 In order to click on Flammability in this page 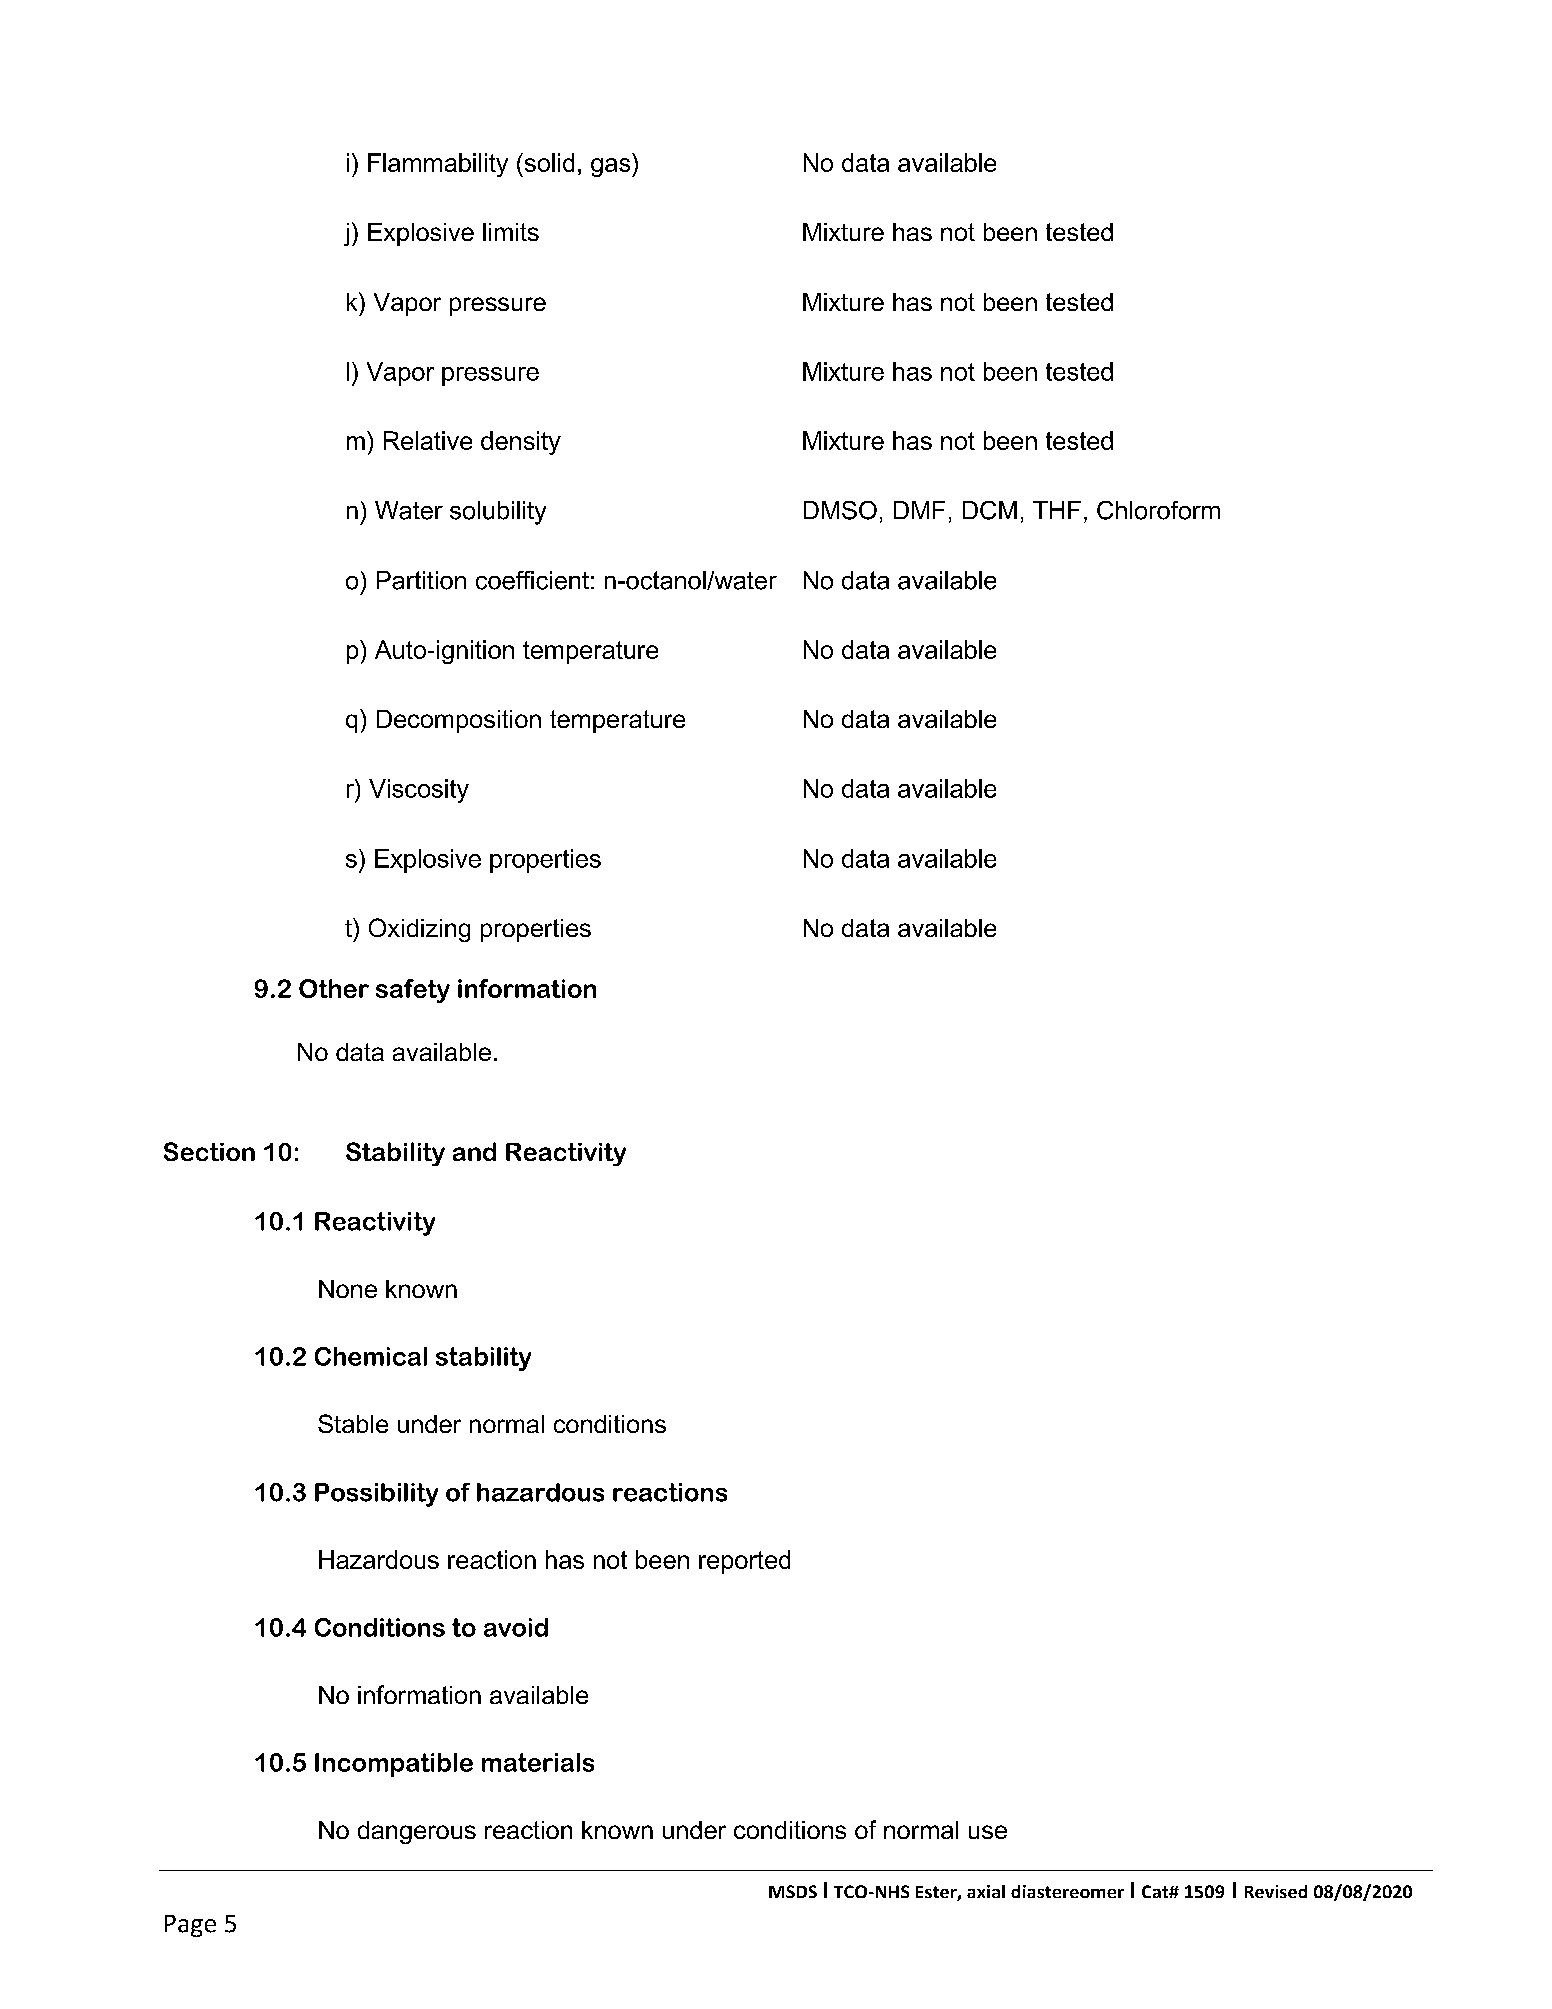, I will do `click(438, 165)`.
